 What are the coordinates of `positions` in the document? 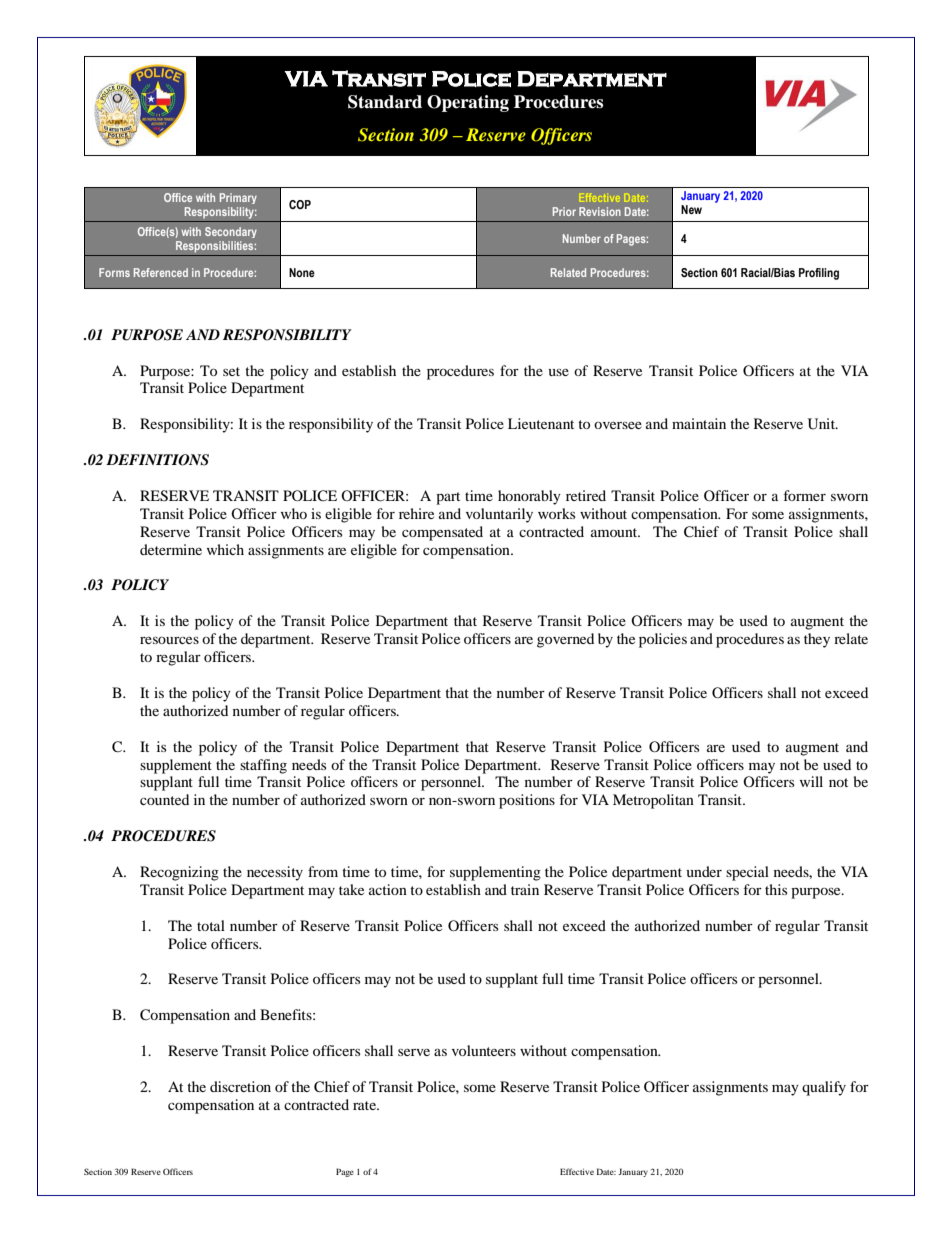 It's located at (527, 801).
